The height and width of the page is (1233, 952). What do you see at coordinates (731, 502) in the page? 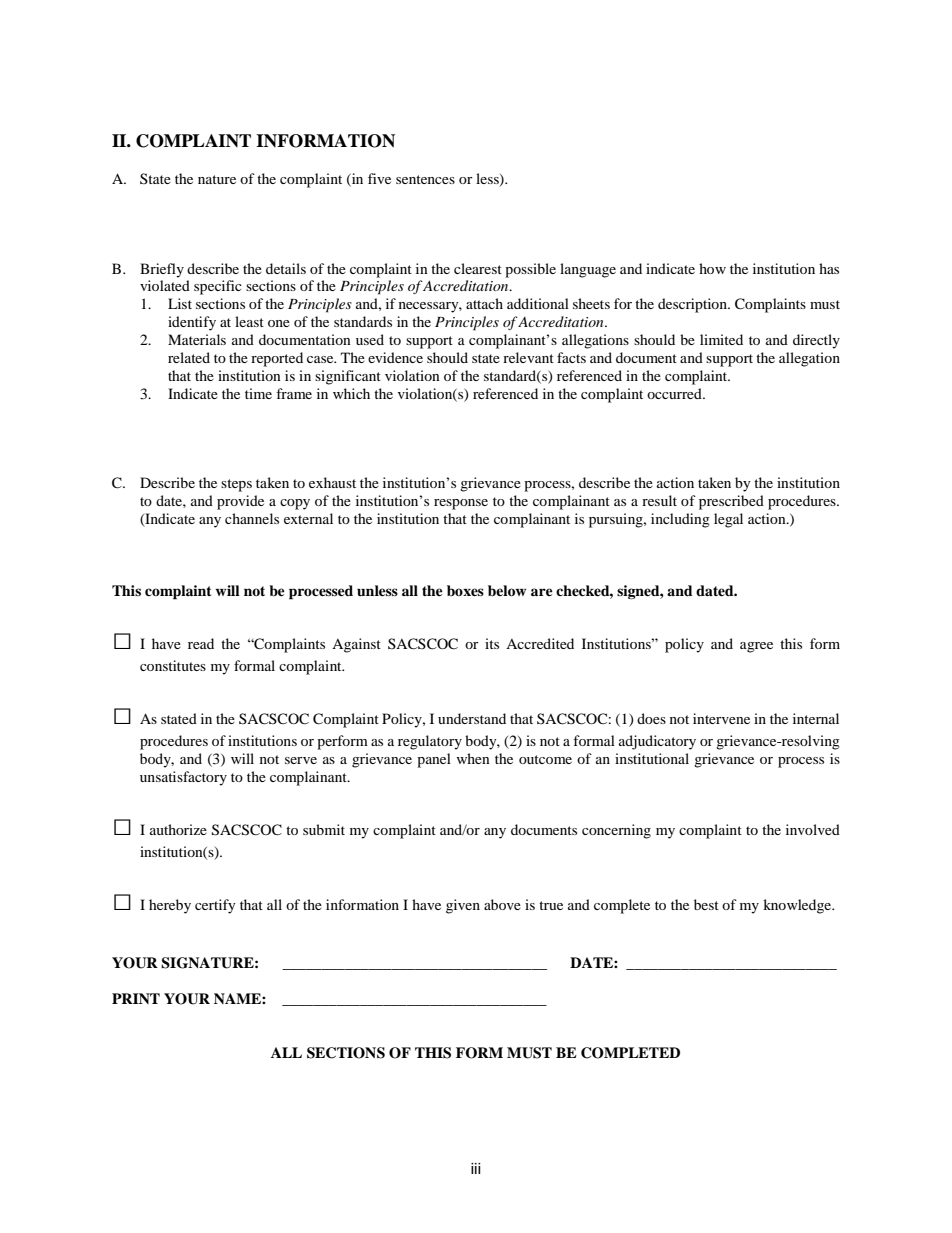
I see `prescribed` at bounding box center [731, 502].
